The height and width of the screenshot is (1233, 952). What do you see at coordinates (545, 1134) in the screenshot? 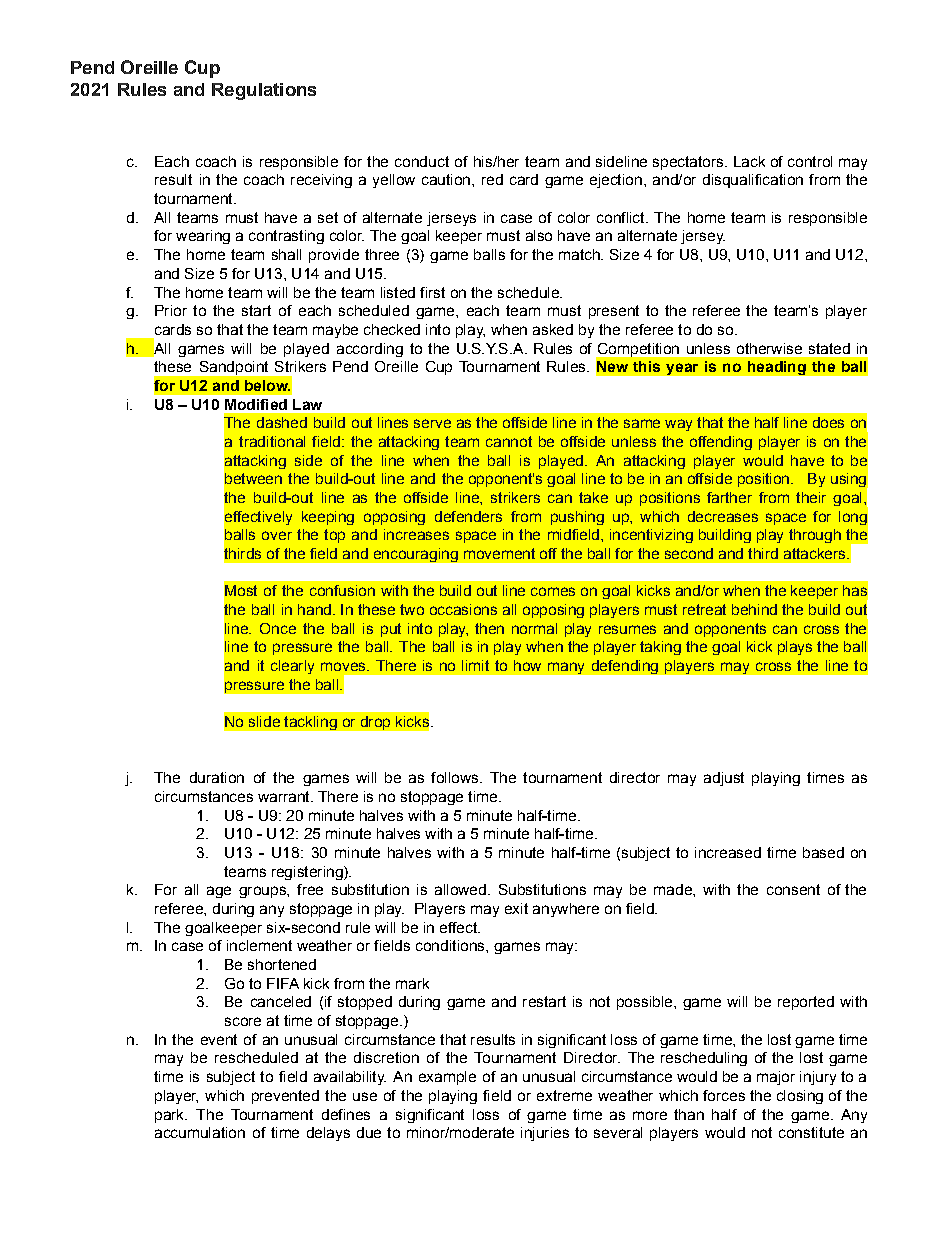
I see `injuries` at bounding box center [545, 1134].
